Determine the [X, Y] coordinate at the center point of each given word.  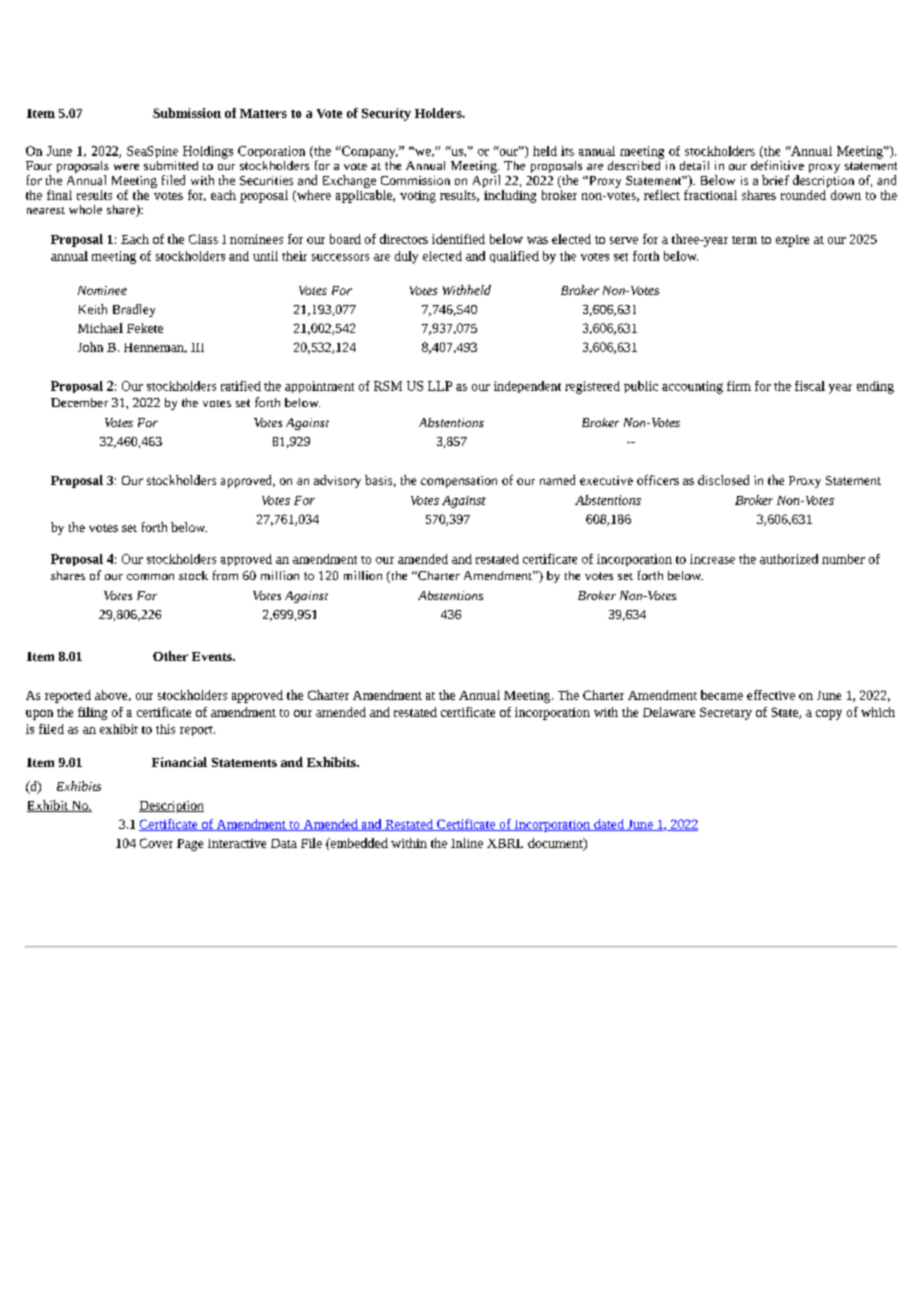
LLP [440, 386]
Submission [187, 113]
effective [771, 695]
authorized [789, 559]
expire [792, 241]
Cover [156, 843]
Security [386, 114]
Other [170, 656]
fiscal [810, 386]
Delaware [669, 712]
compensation [459, 482]
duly [406, 257]
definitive [777, 165]
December [79, 402]
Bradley [134, 310]
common [150, 577]
